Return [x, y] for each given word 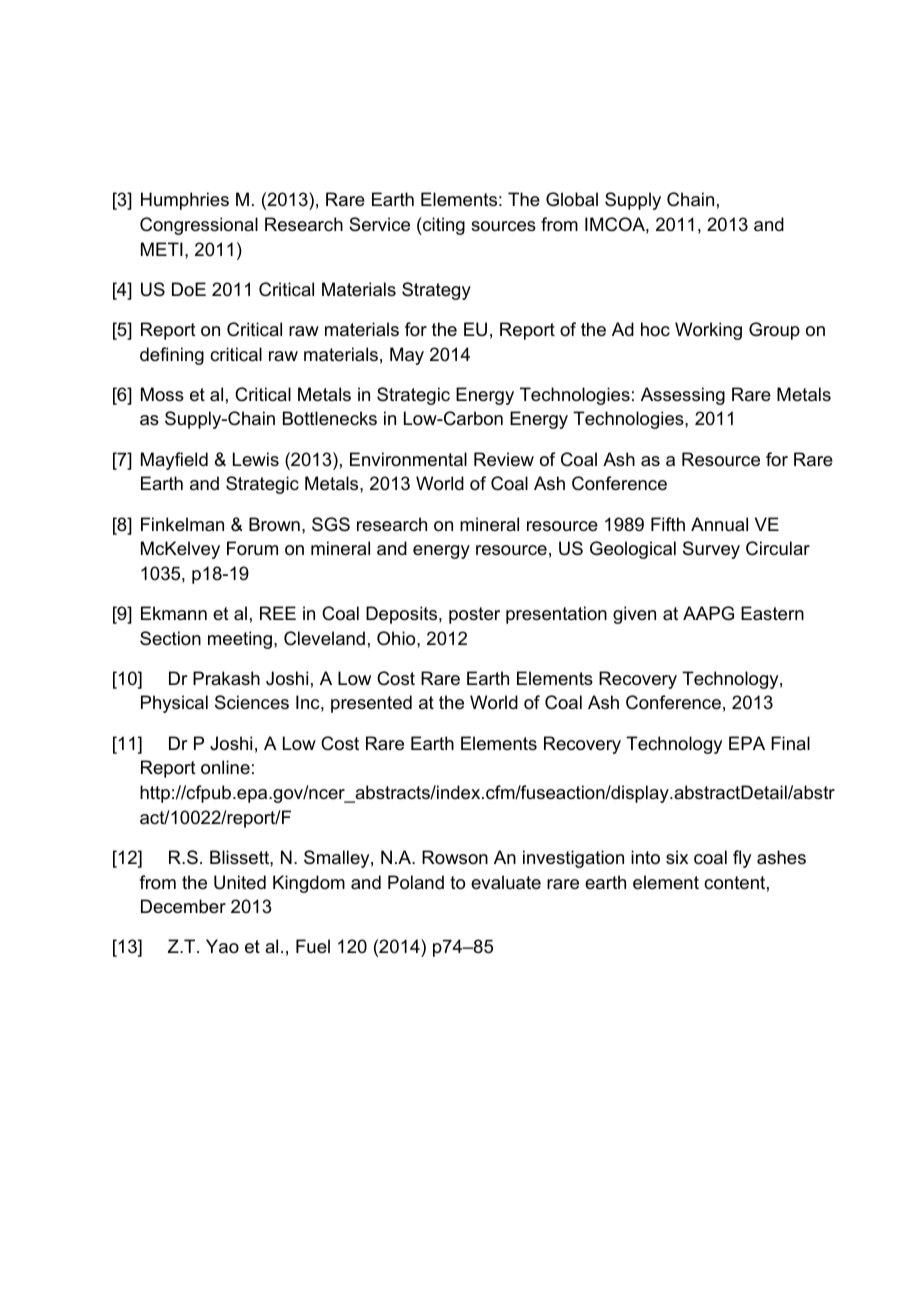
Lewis [256, 459]
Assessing [683, 396]
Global [572, 199]
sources [503, 226]
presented [371, 704]
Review [504, 459]
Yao [222, 946]
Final [790, 743]
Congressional [199, 226]
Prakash [226, 678]
